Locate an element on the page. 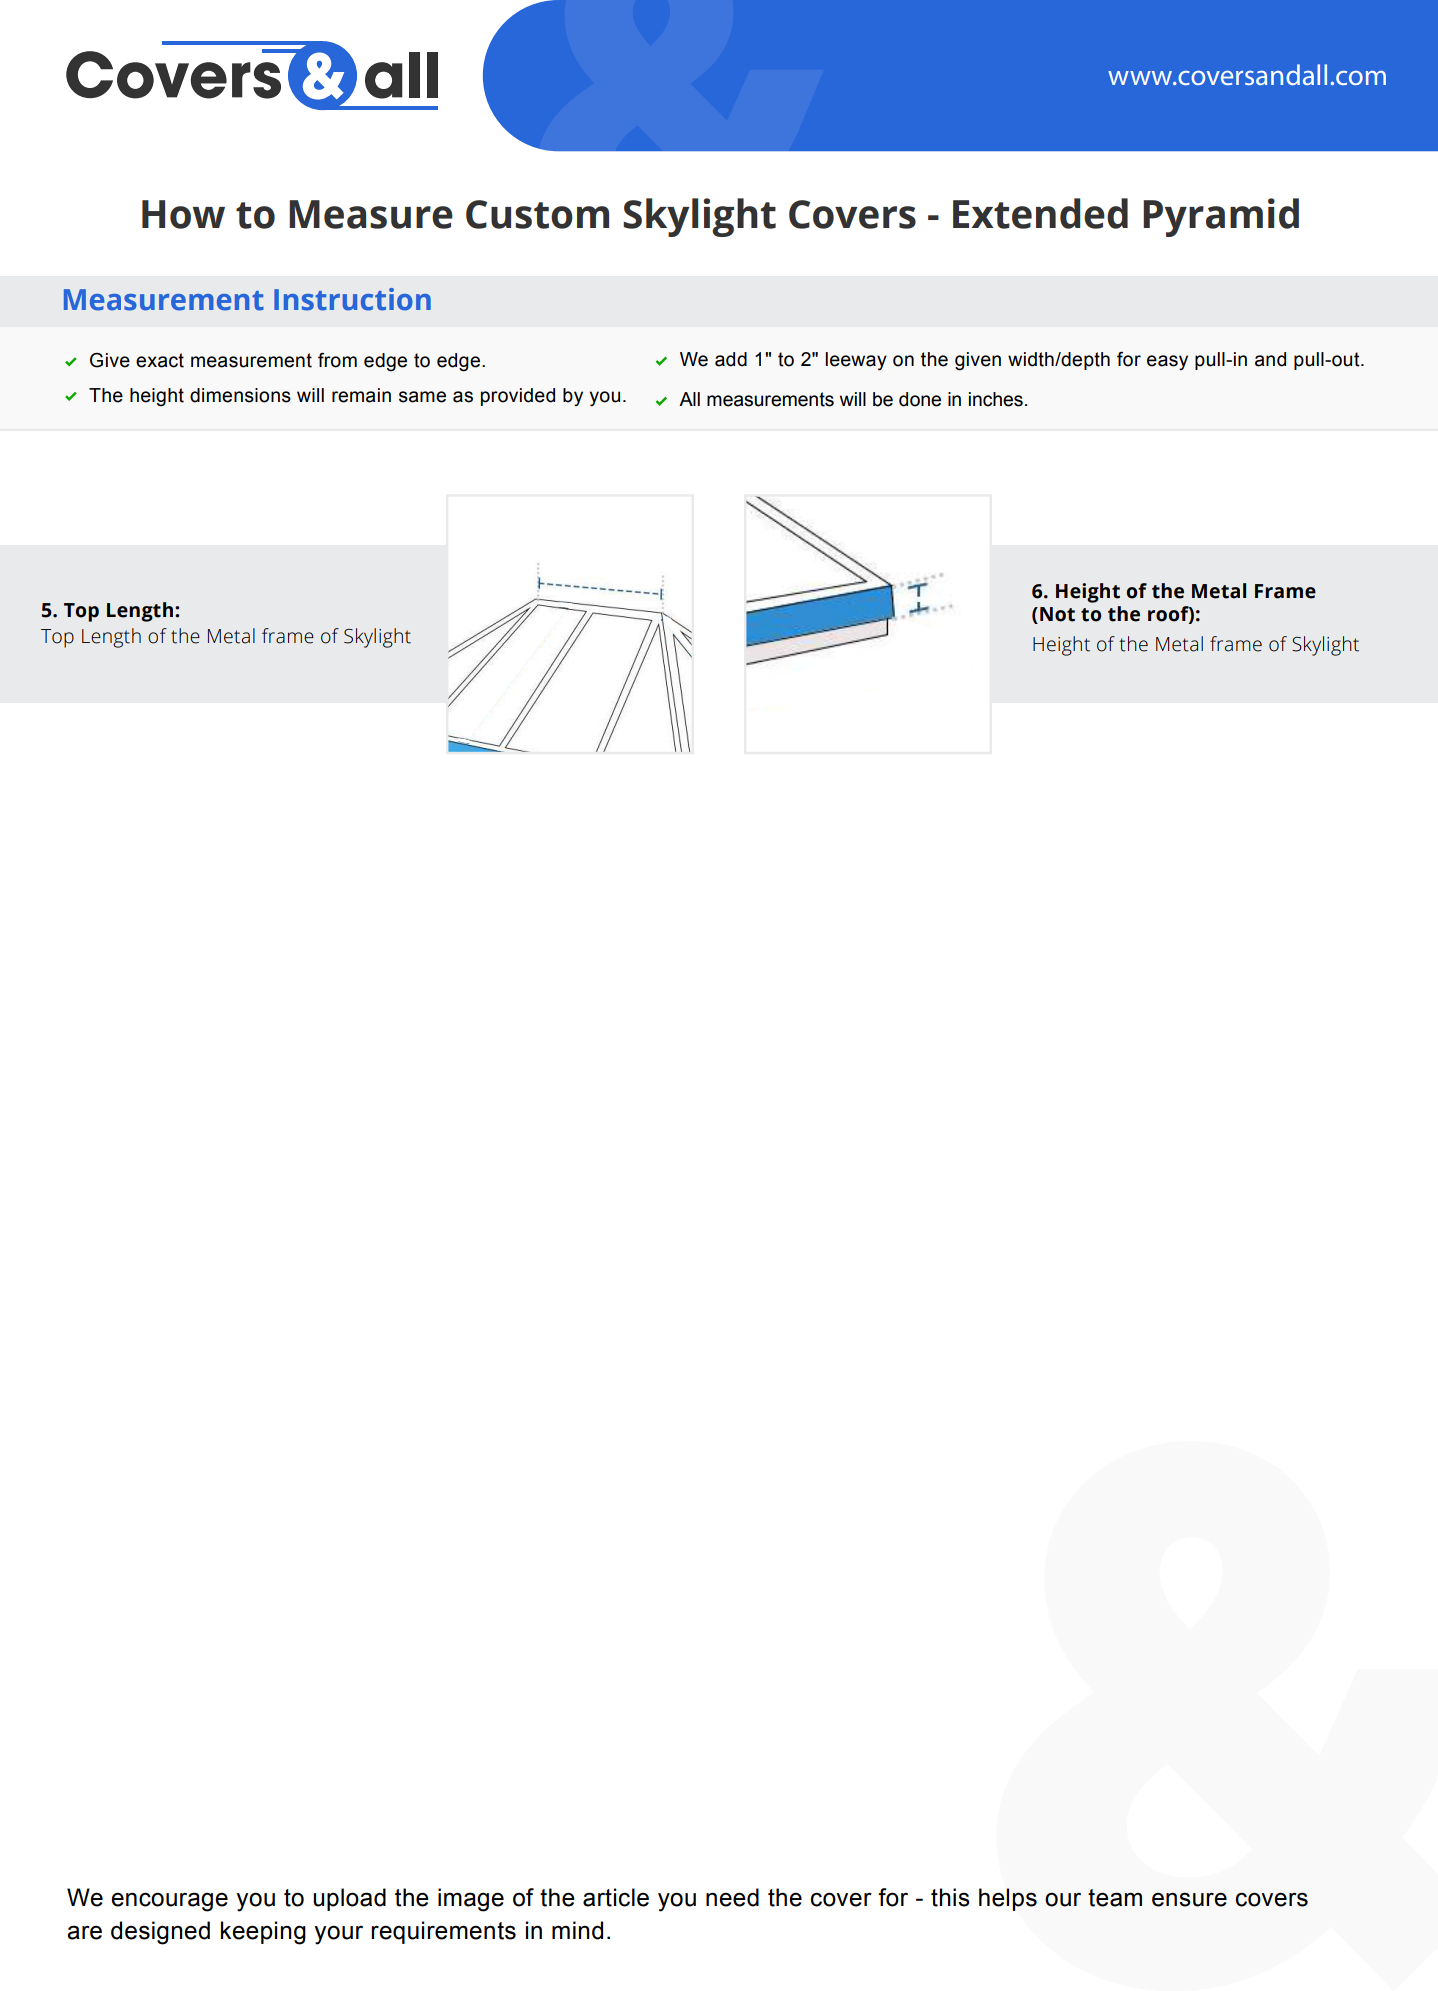 The height and width of the image is (1991, 1438). Extended is located at coordinates (1040, 213).
